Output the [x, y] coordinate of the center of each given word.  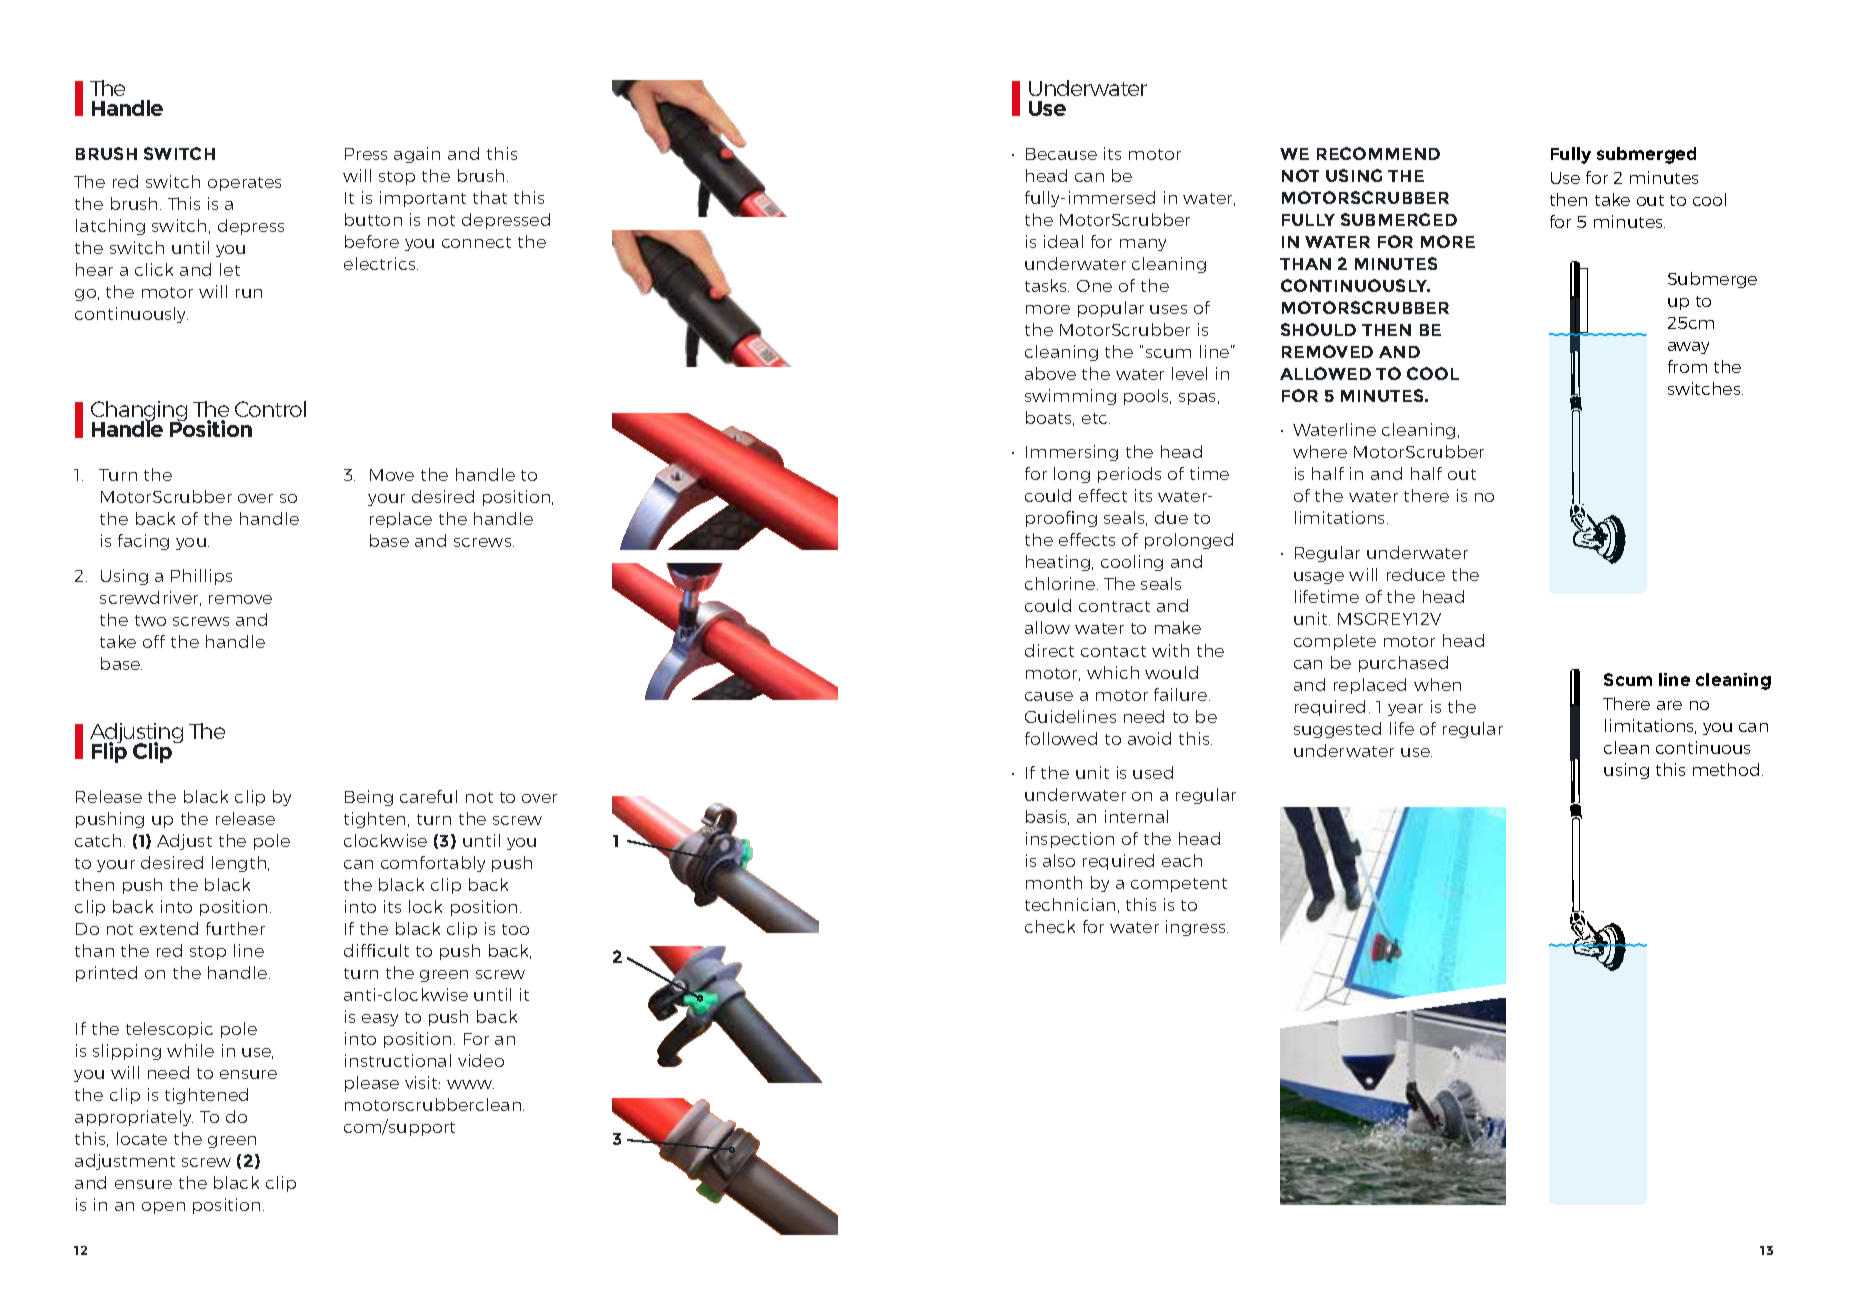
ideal [1063, 241]
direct [1049, 650]
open [163, 1208]
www [470, 1084]
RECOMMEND [1378, 153]
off [154, 641]
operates [244, 184]
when [1437, 684]
